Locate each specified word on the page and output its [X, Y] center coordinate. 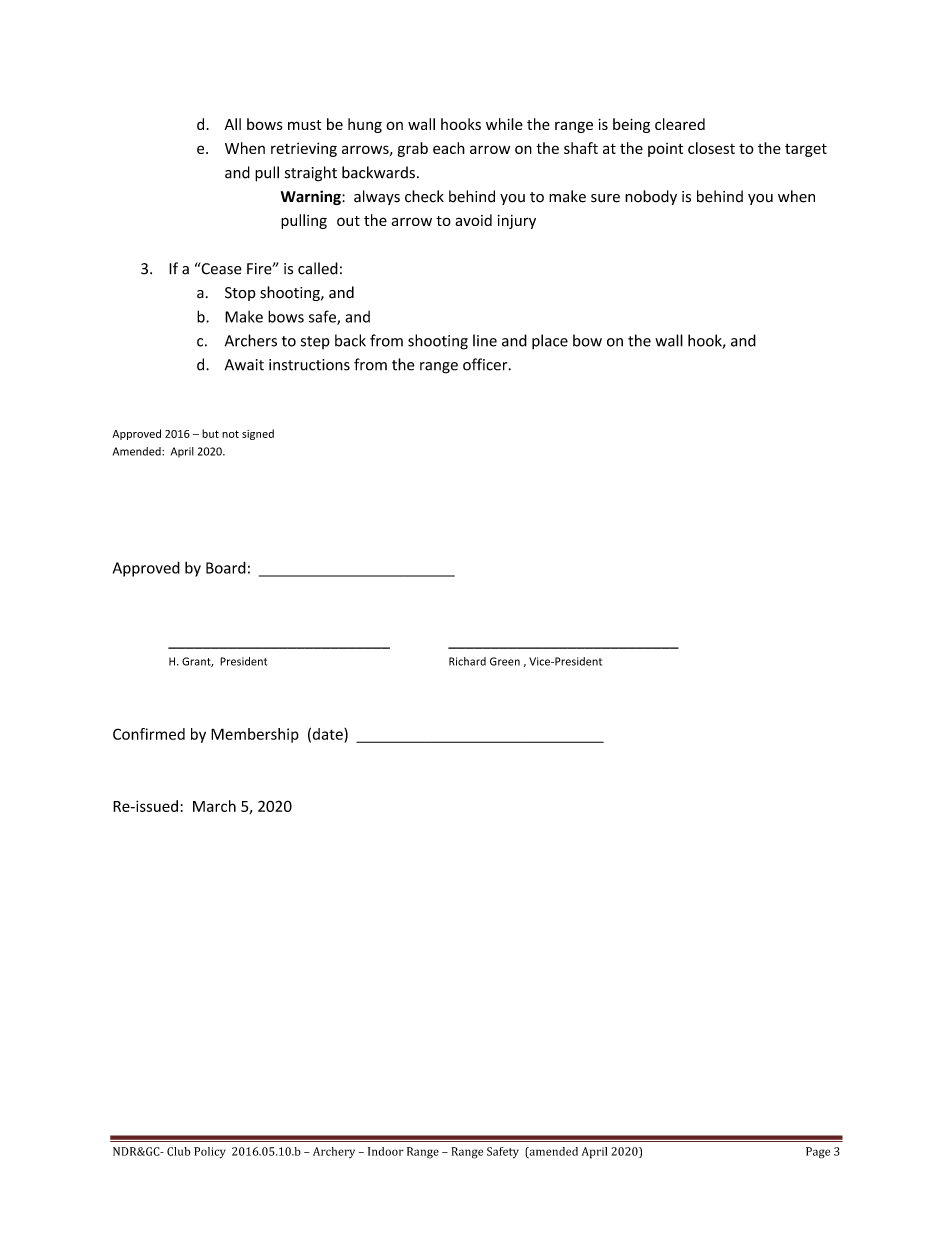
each [449, 148]
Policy [210, 1153]
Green [505, 661]
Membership [255, 735]
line [485, 340]
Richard [467, 661]
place [550, 342]
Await [244, 365]
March [214, 806]
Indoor [386, 1151]
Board [226, 567]
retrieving [304, 149]
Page [818, 1153]
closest [711, 148]
